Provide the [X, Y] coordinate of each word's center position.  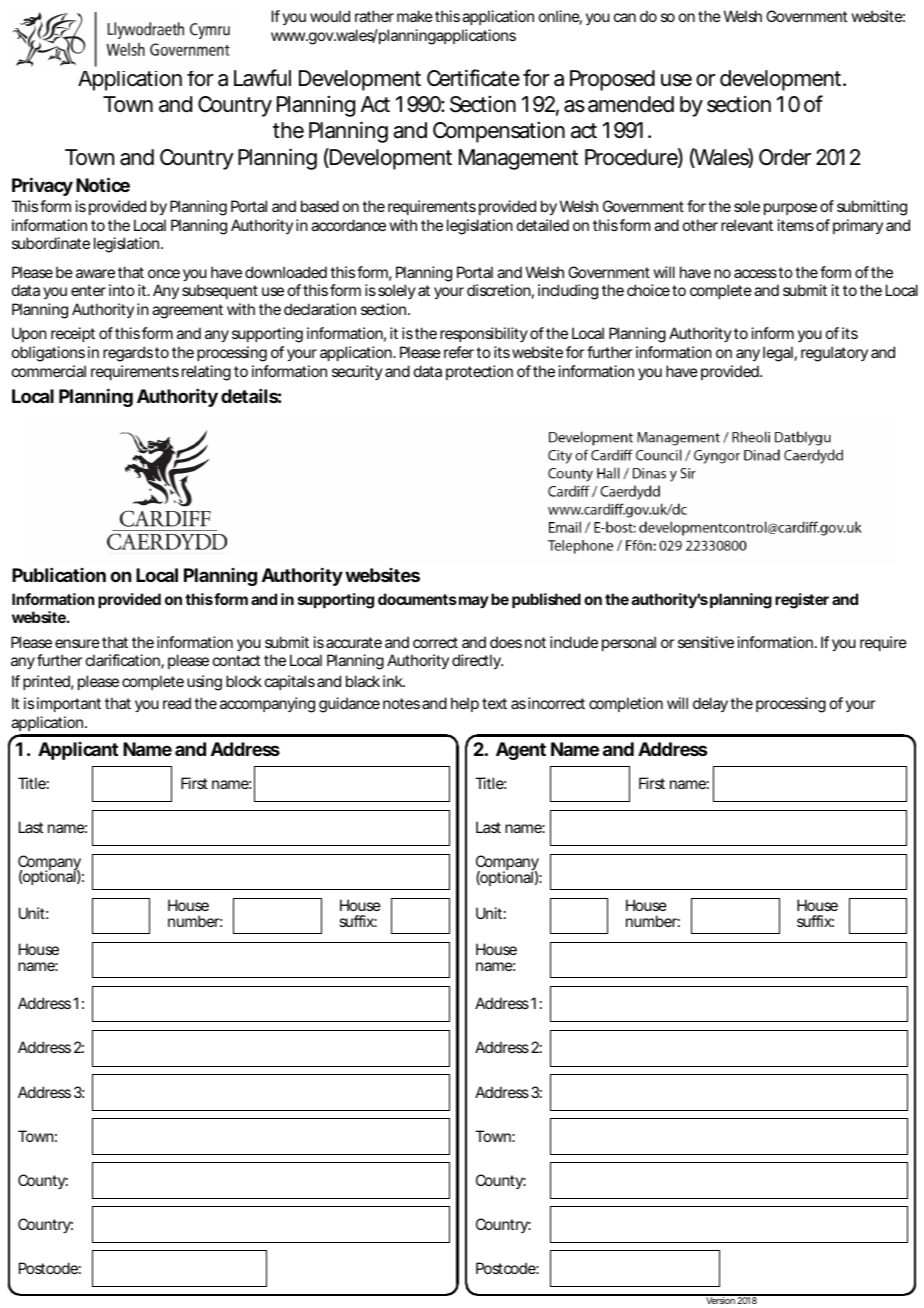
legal [778, 354]
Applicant [78, 751]
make [415, 16]
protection [479, 372]
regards [128, 354]
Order [785, 157]
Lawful [262, 78]
